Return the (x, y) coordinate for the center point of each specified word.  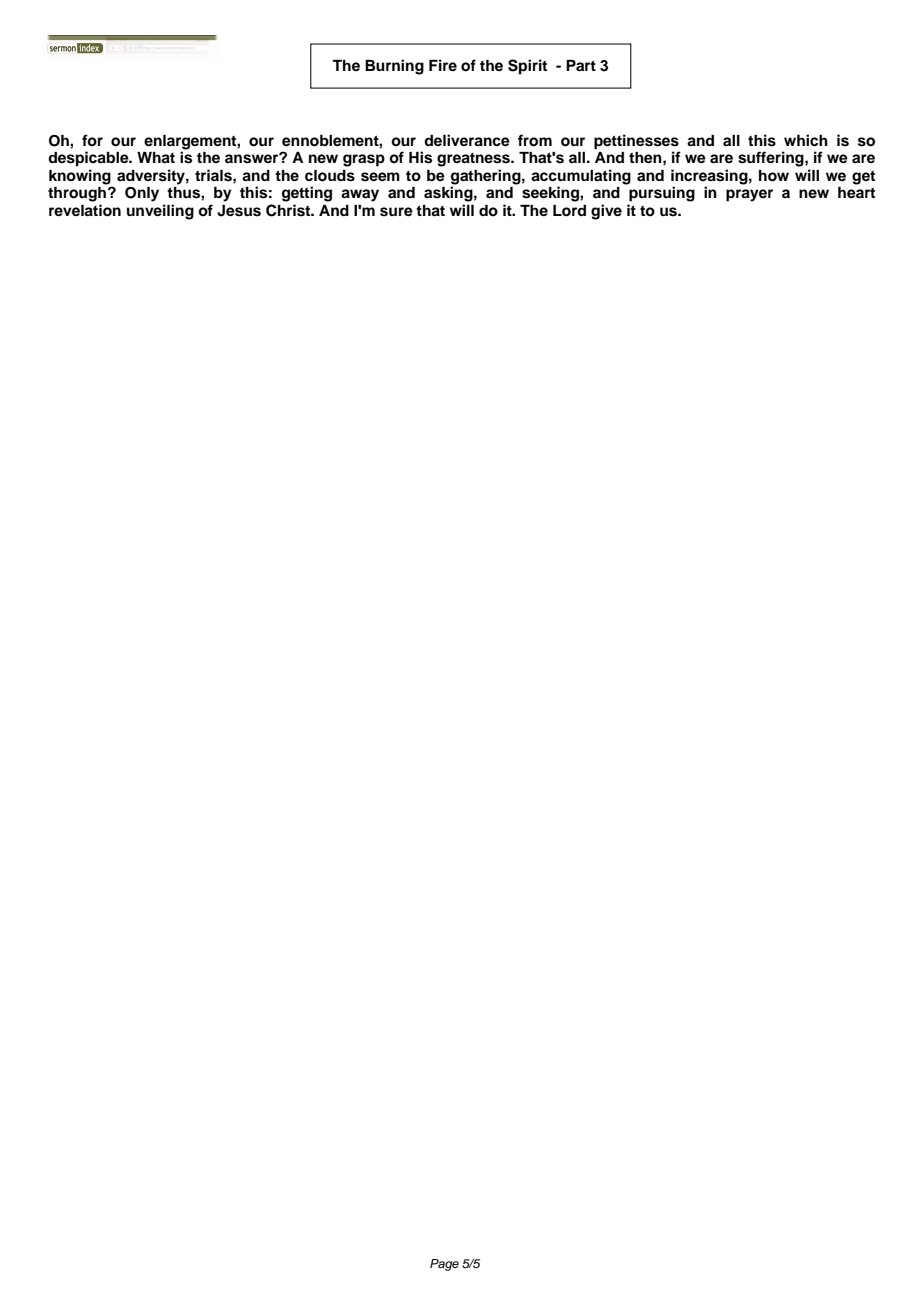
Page (444, 1265)
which (806, 140)
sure (396, 212)
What (156, 158)
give (606, 212)
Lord (569, 211)
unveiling (160, 212)
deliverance (467, 140)
